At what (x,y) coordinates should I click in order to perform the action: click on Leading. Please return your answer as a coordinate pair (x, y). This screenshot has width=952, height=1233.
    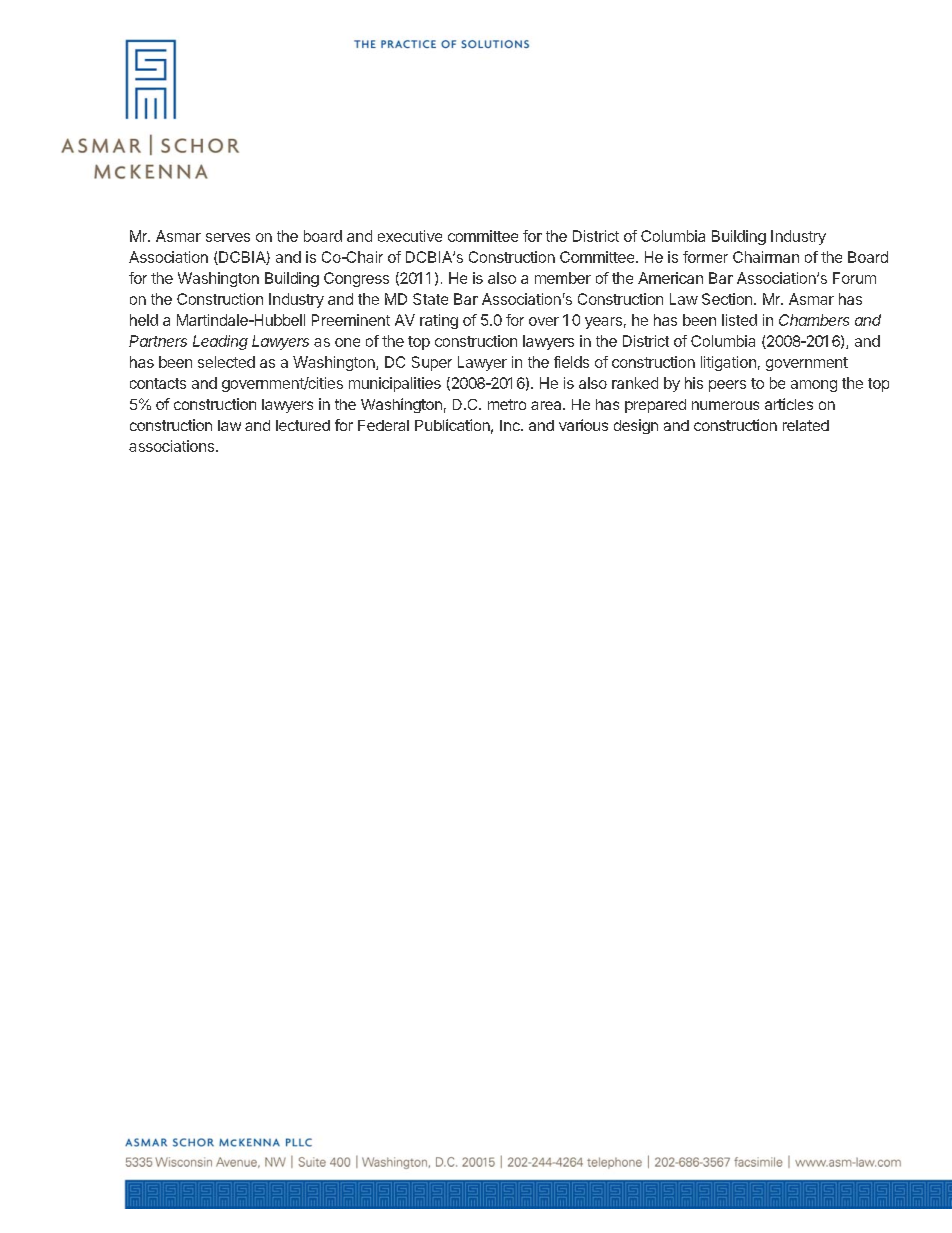
    Looking at the image, I should click on (220, 342).
